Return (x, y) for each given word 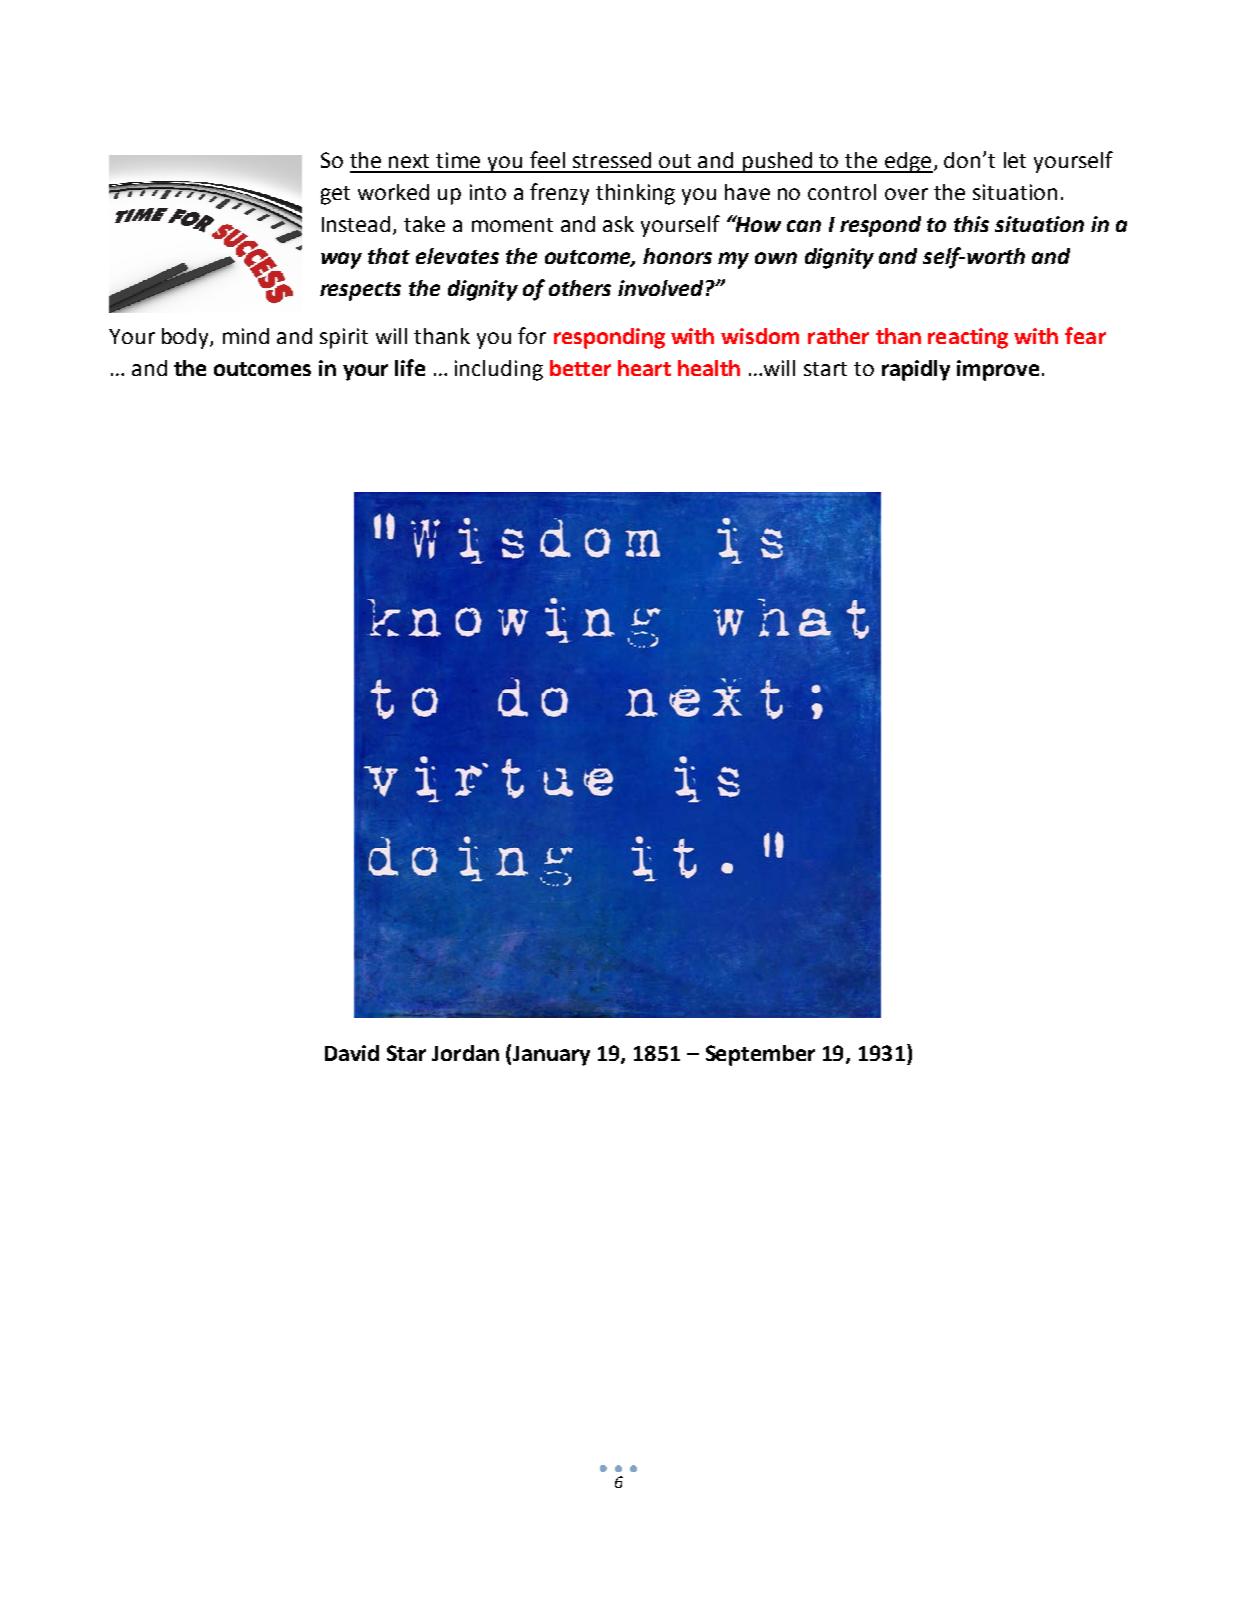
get (335, 195)
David (352, 1053)
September (760, 1055)
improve (998, 370)
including (499, 370)
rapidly (916, 370)
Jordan (465, 1053)
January (551, 1056)
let (1015, 160)
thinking (635, 194)
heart (644, 368)
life (410, 367)
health (709, 368)
